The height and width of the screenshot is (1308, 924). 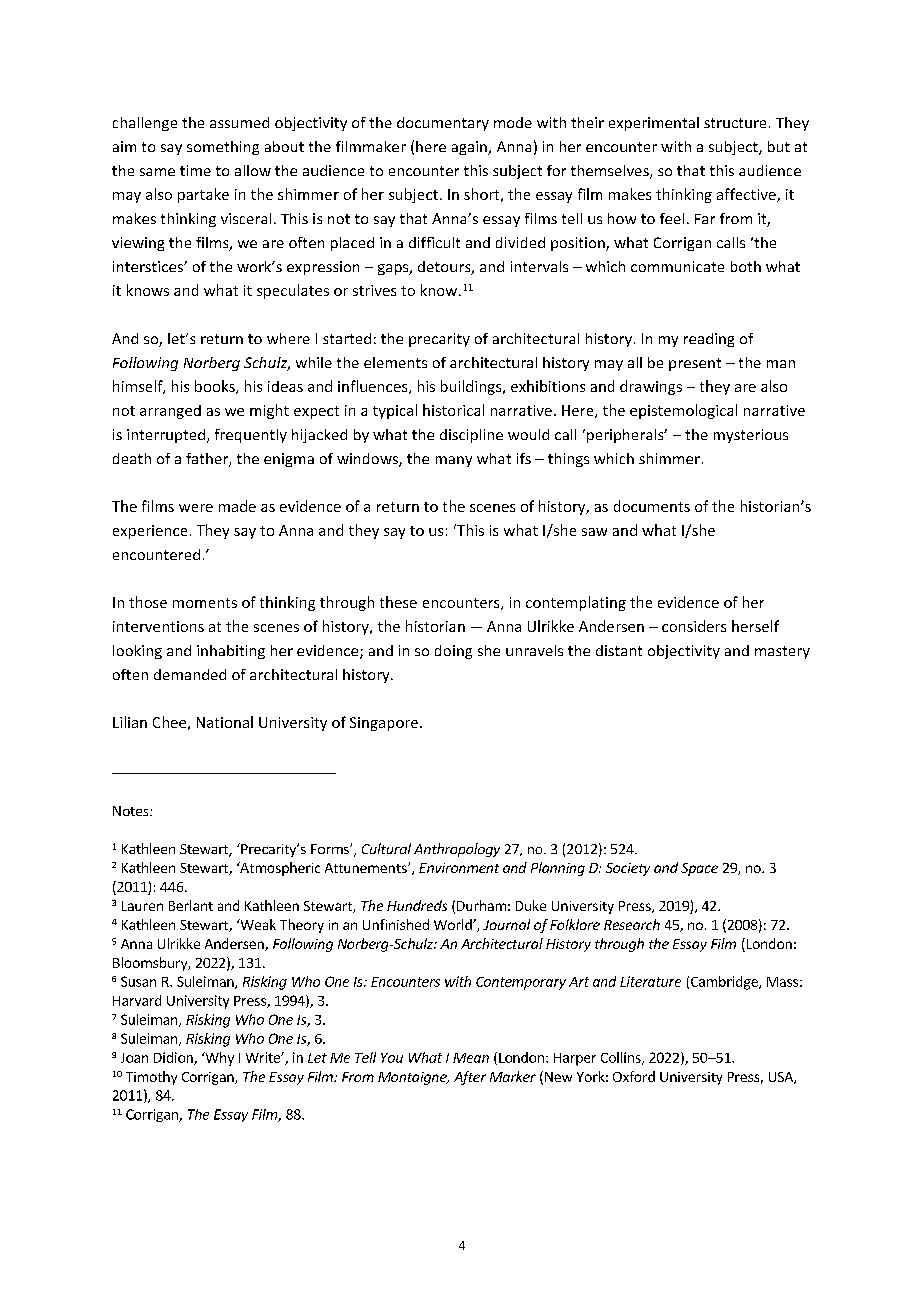 I want to click on Space, so click(x=699, y=869).
